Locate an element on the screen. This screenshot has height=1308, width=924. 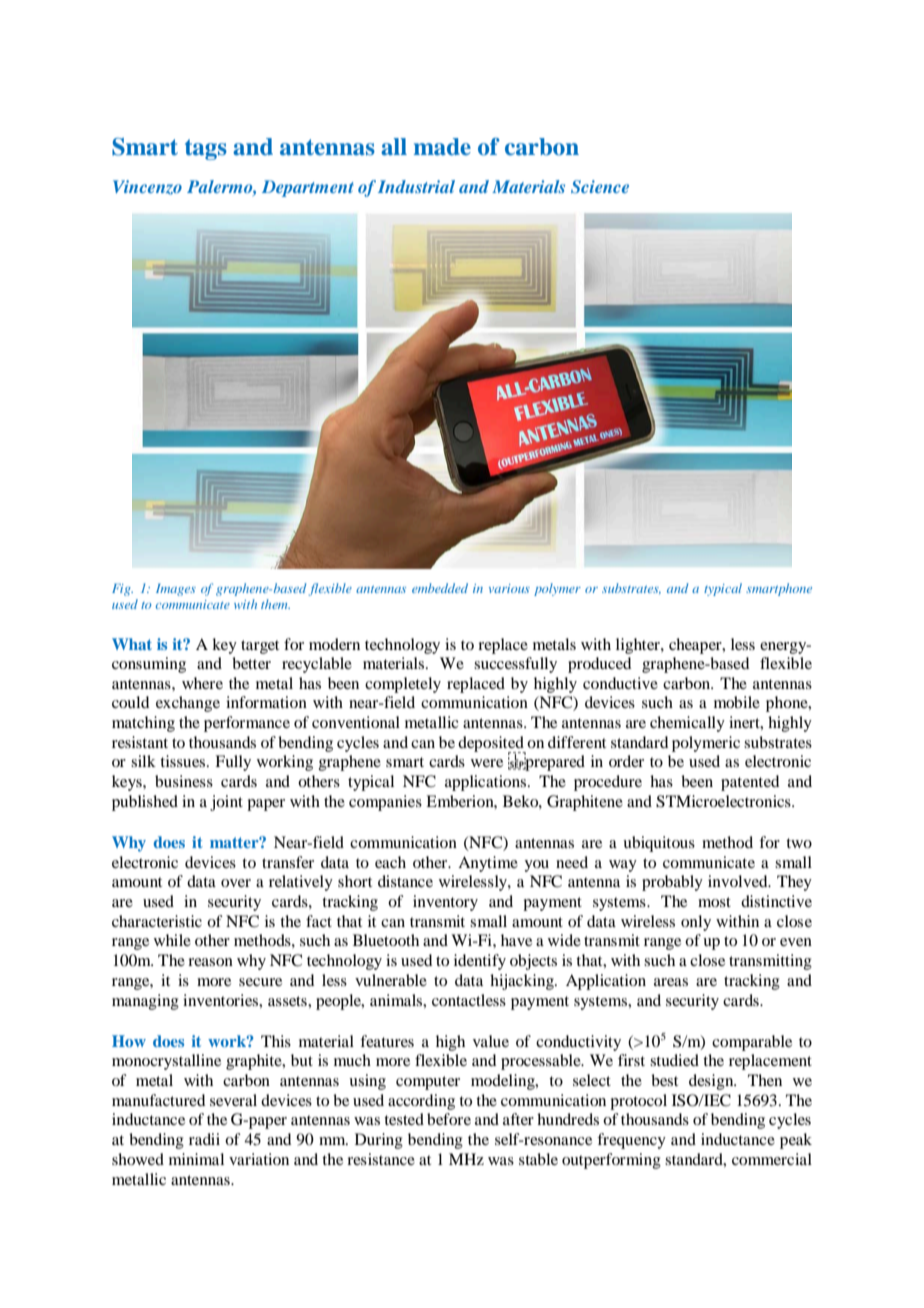
made is located at coordinates (442, 147).
